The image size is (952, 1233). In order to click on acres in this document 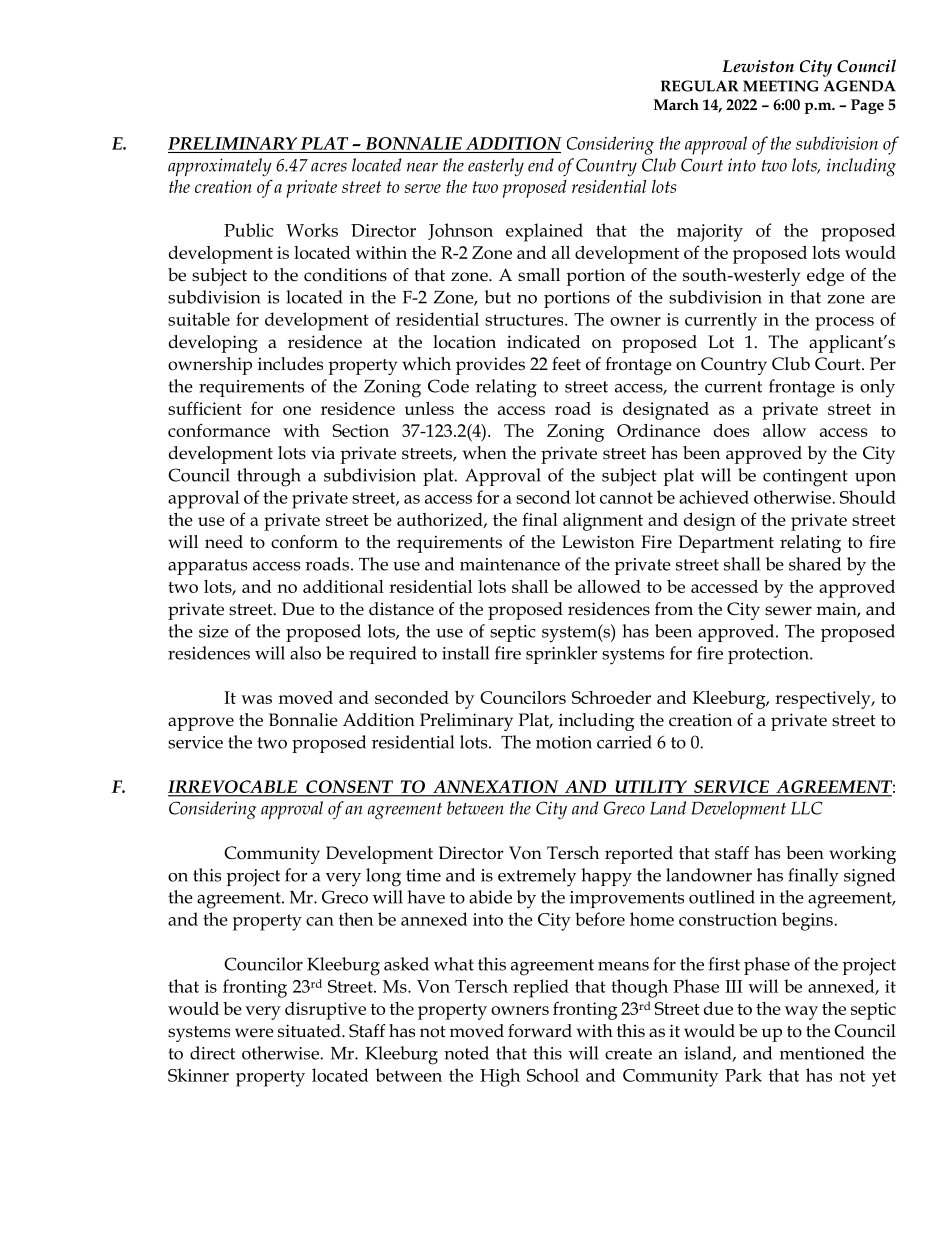, I will do `click(329, 167)`.
